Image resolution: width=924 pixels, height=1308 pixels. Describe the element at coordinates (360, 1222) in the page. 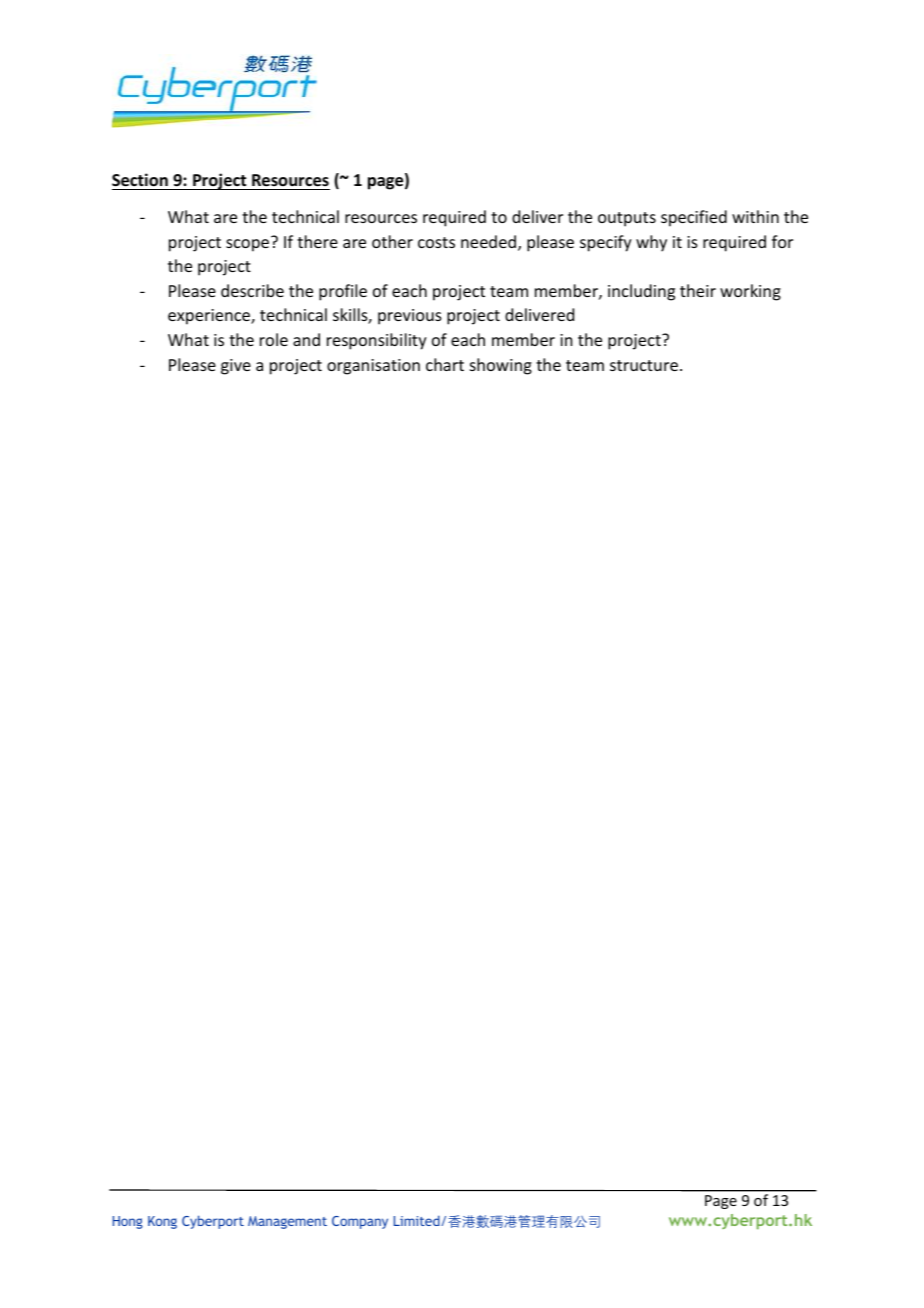

I see `Company` at that location.
